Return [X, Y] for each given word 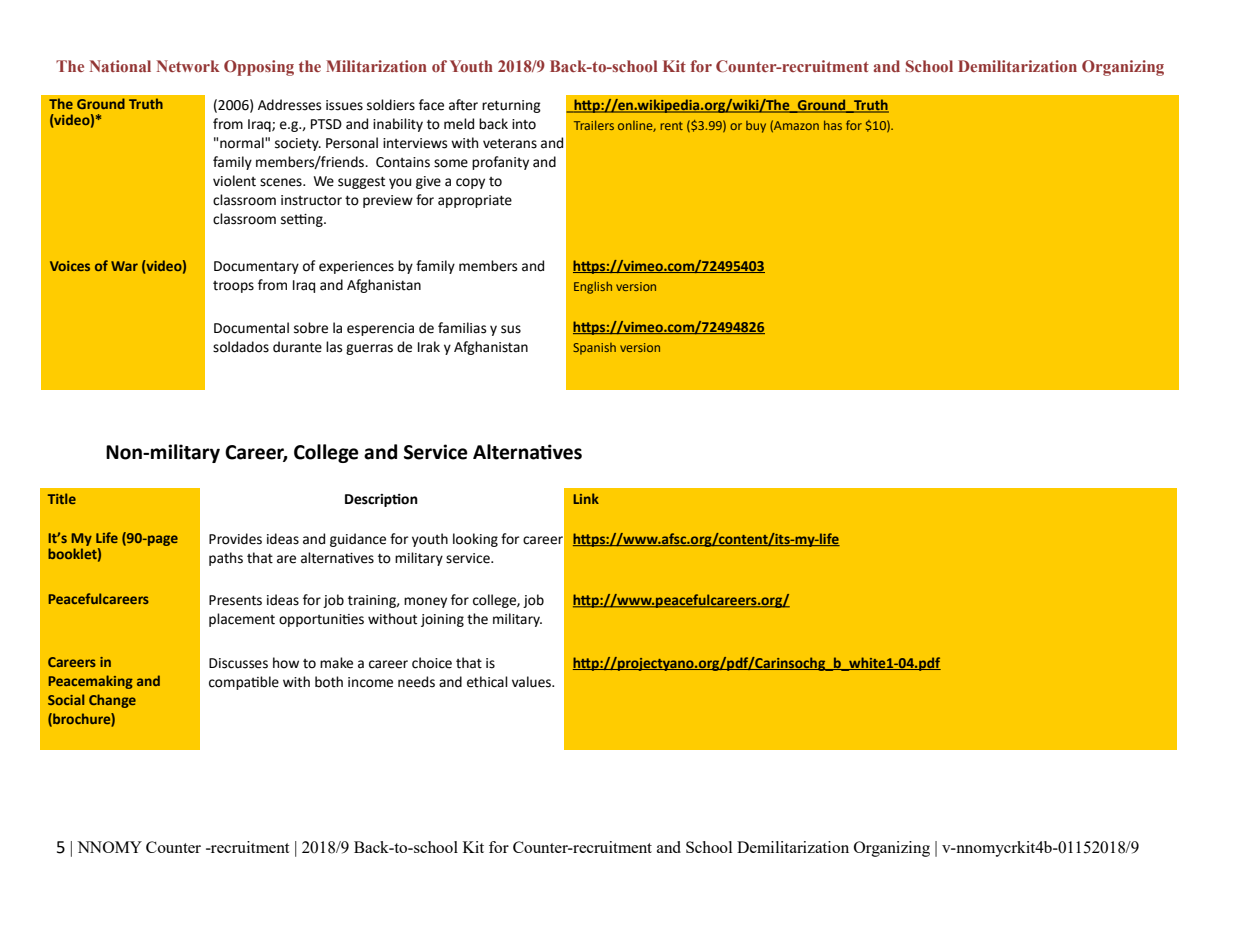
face [431, 105]
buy [756, 127]
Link [586, 498]
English [593, 288]
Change [112, 701]
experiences [356, 267]
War [124, 266]
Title [62, 498]
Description [381, 500]
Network [188, 66]
